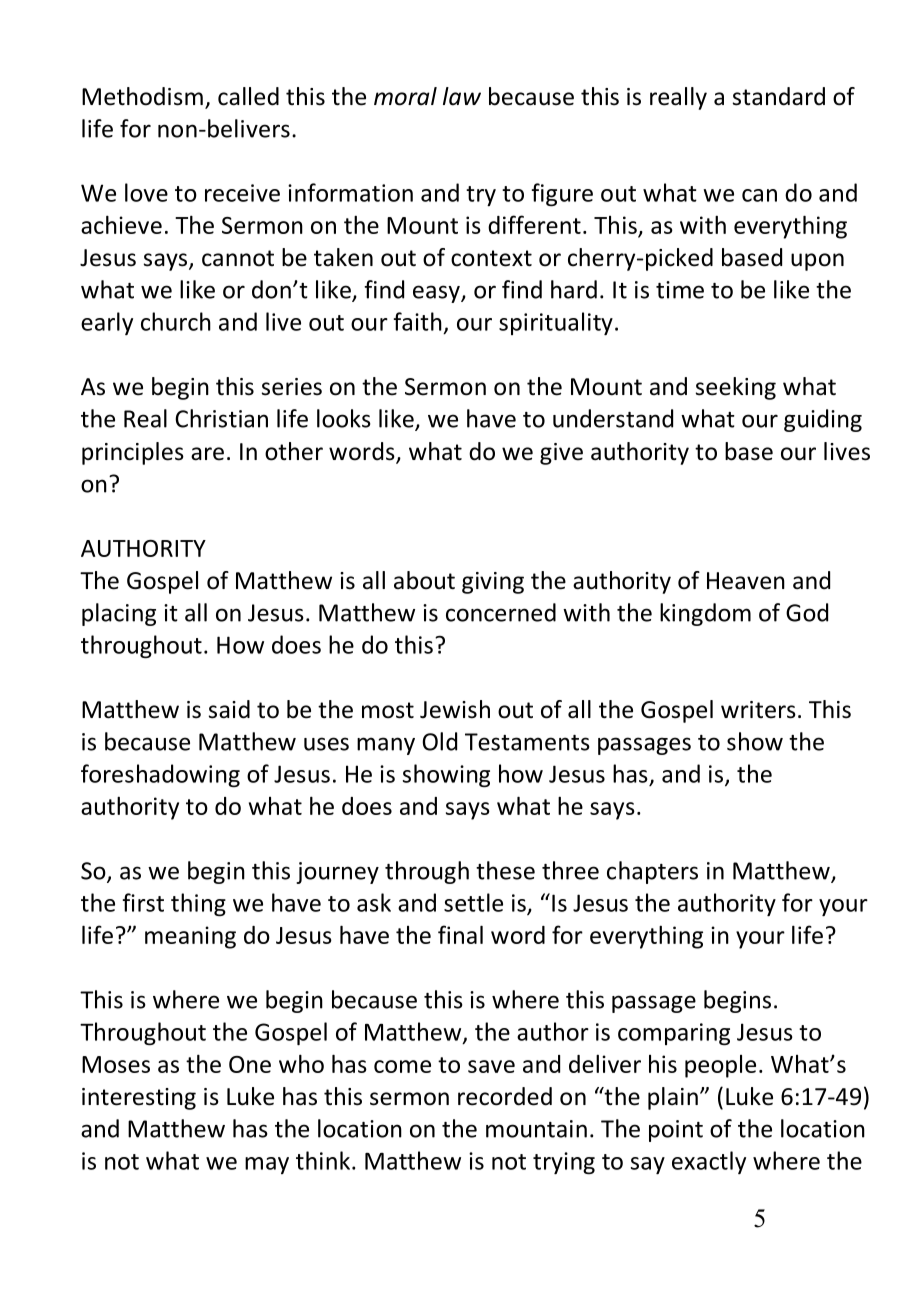  I want to click on faith, so click(418, 321).
